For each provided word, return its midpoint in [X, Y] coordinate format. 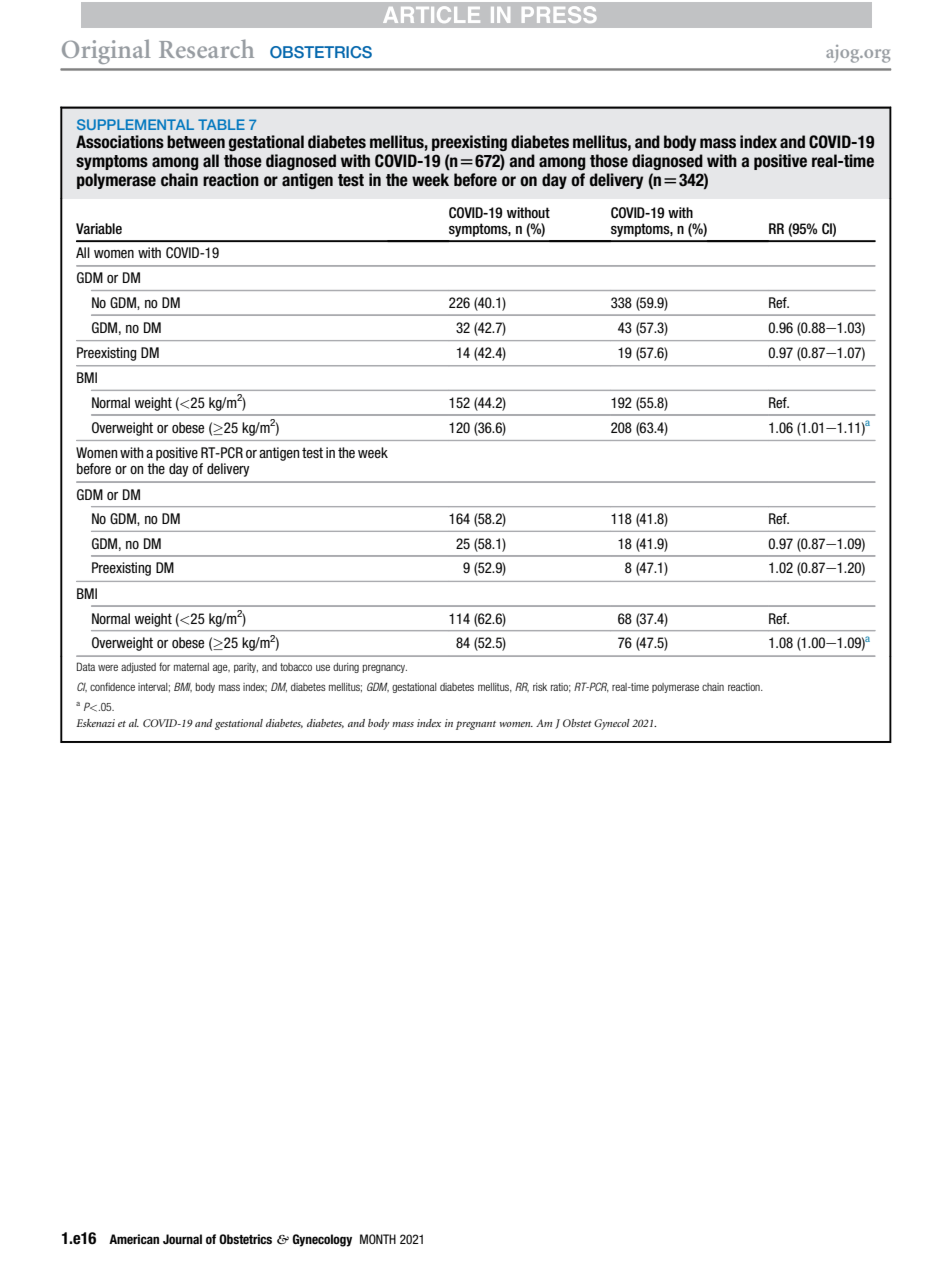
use [323, 667]
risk [540, 687]
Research [206, 48]
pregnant [476, 725]
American [134, 1239]
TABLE [221, 124]
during [346, 668]
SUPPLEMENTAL [135, 124]
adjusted [138, 668]
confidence [112, 686]
